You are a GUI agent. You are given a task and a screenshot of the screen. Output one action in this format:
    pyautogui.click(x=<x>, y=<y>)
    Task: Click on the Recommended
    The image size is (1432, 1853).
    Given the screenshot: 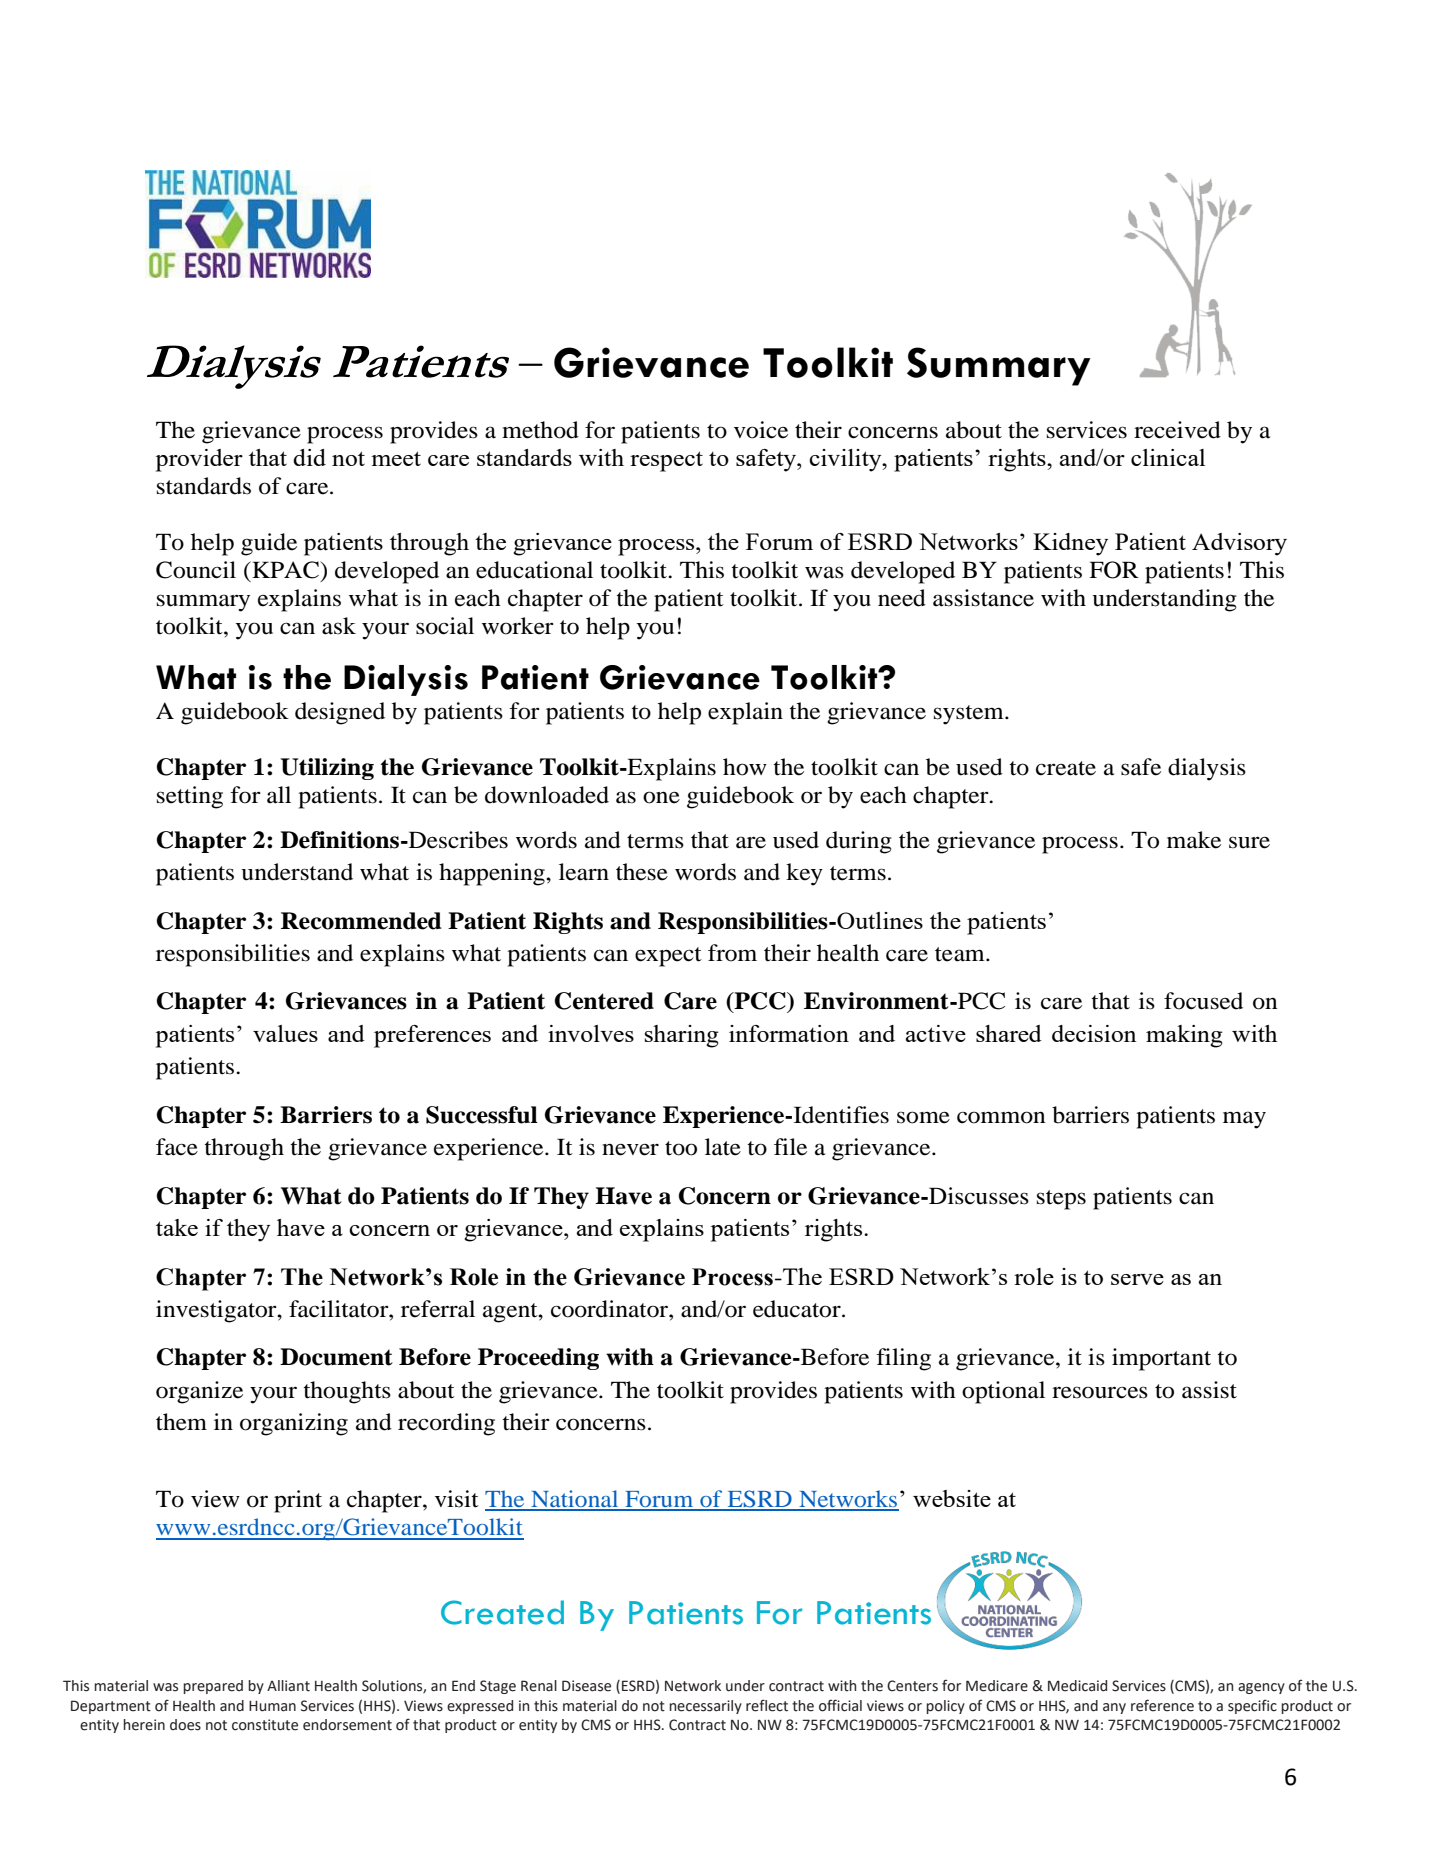 What is the action you would take?
    pyautogui.click(x=361, y=921)
